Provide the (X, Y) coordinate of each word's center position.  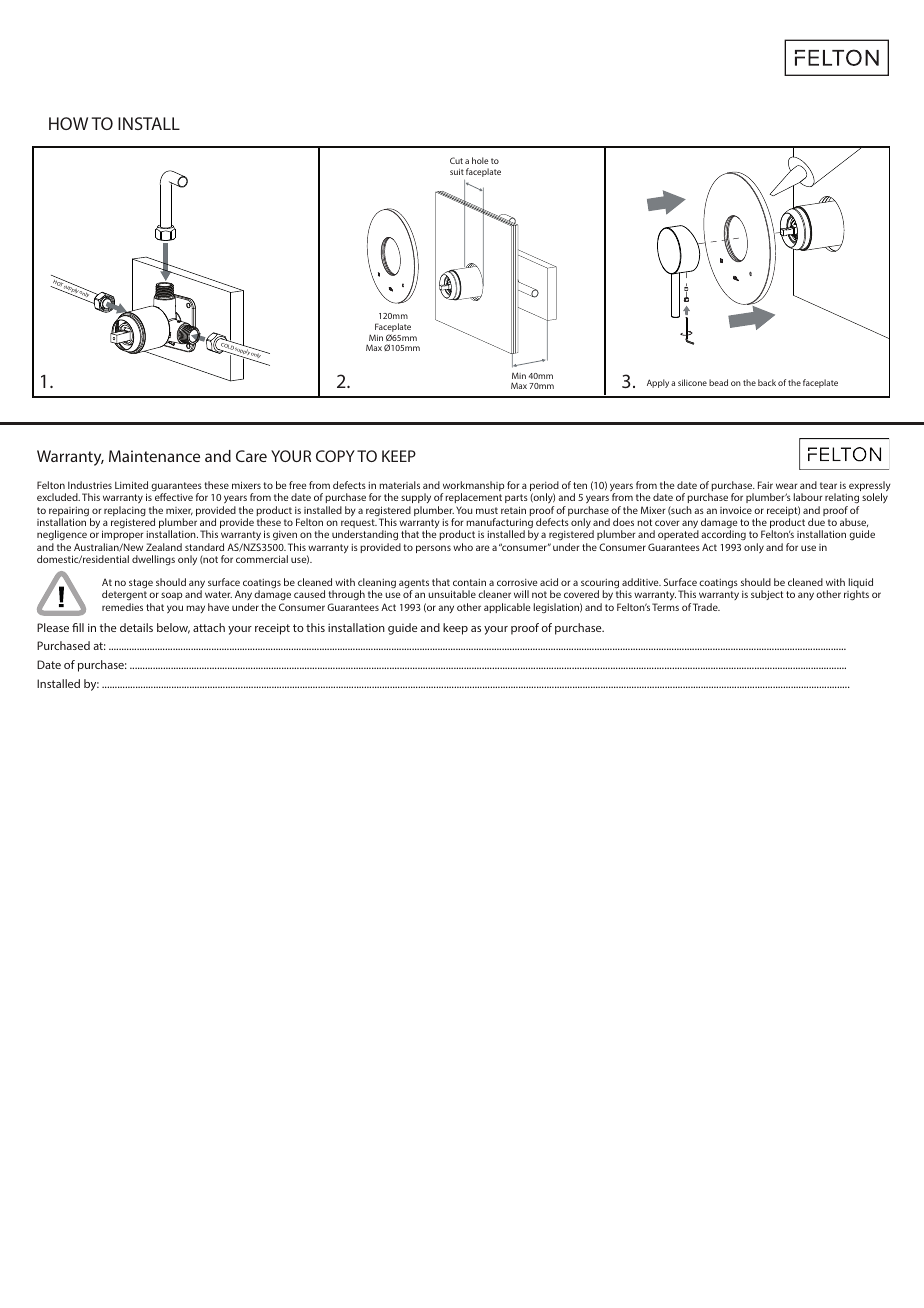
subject (767, 595)
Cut (456, 160)
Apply (658, 383)
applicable (507, 608)
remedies (122, 607)
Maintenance (154, 456)
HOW (68, 123)
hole (480, 160)
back (767, 382)
